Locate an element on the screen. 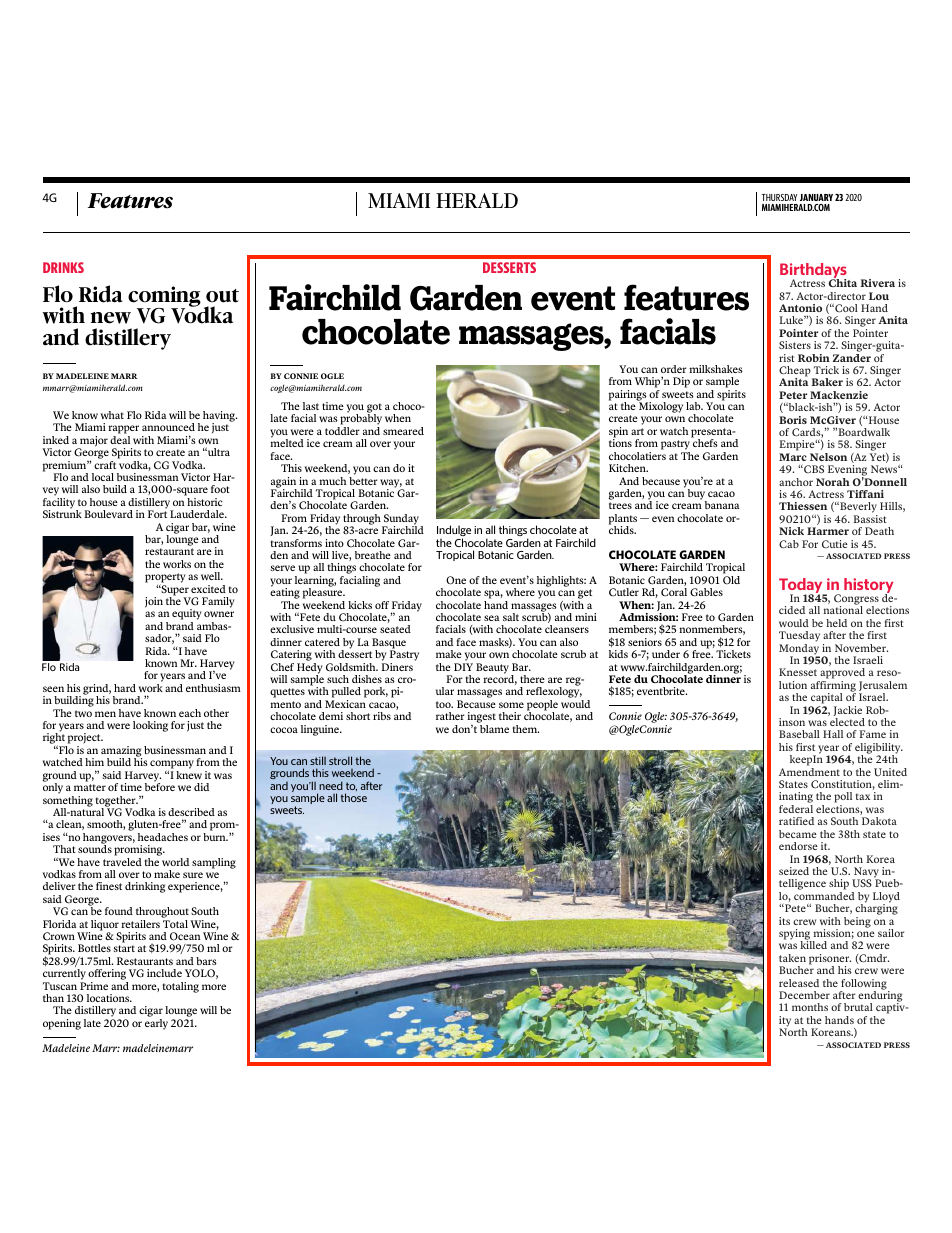  equity is located at coordinates (187, 616).
